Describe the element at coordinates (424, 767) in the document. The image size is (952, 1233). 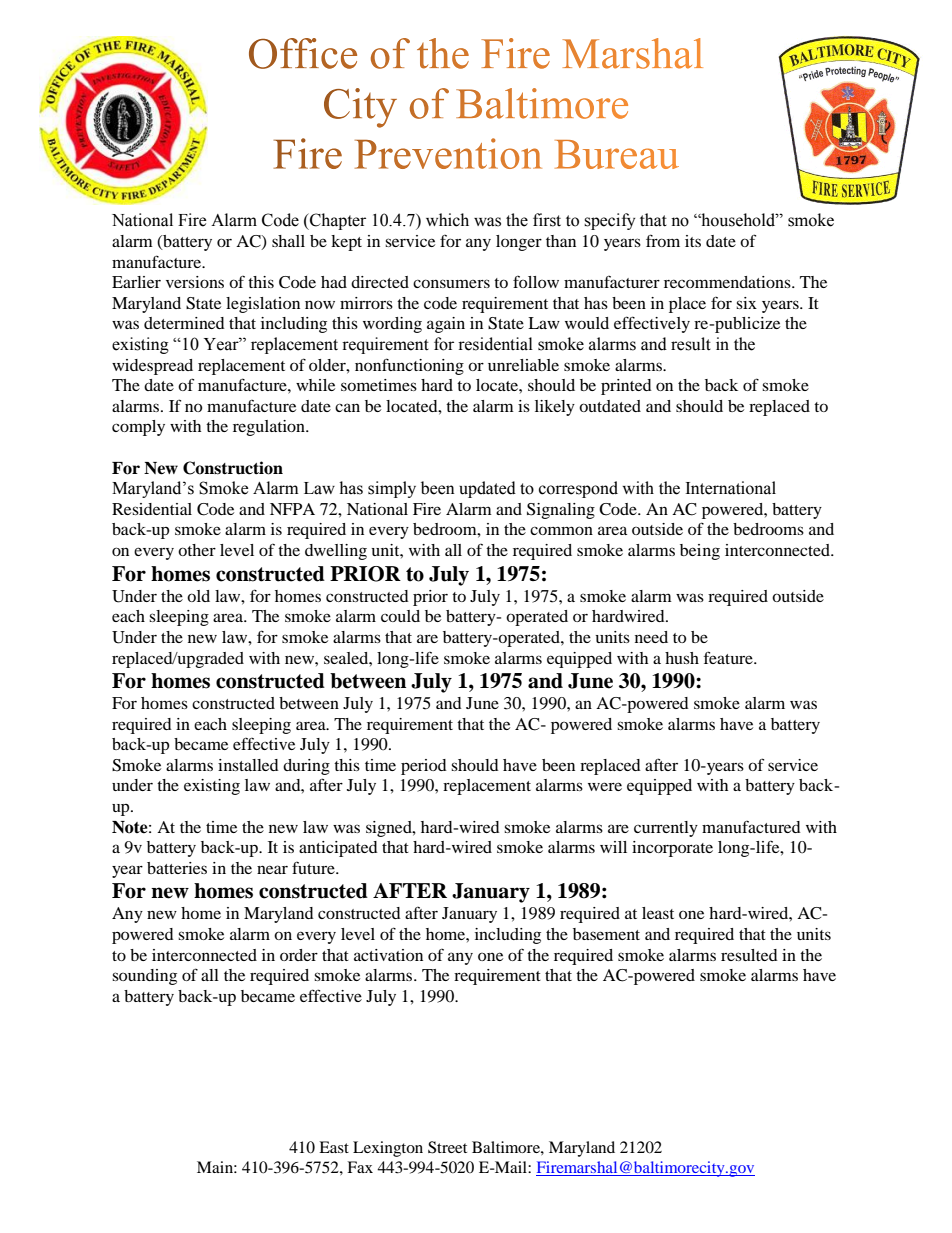
I see `period` at that location.
